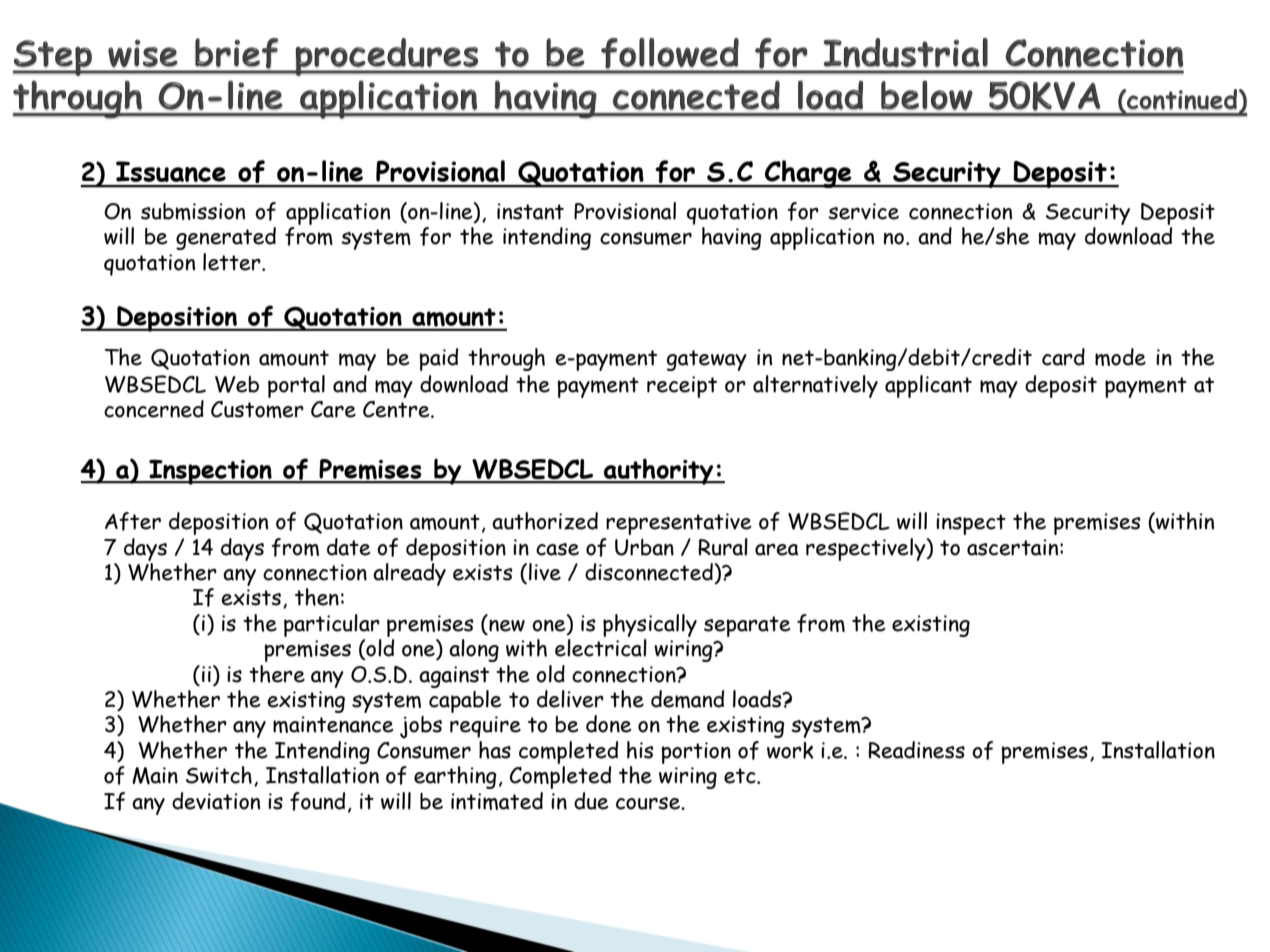 This page has width=1270, height=952. Describe the element at coordinates (193, 211) in the page. I see `submission` at that location.
